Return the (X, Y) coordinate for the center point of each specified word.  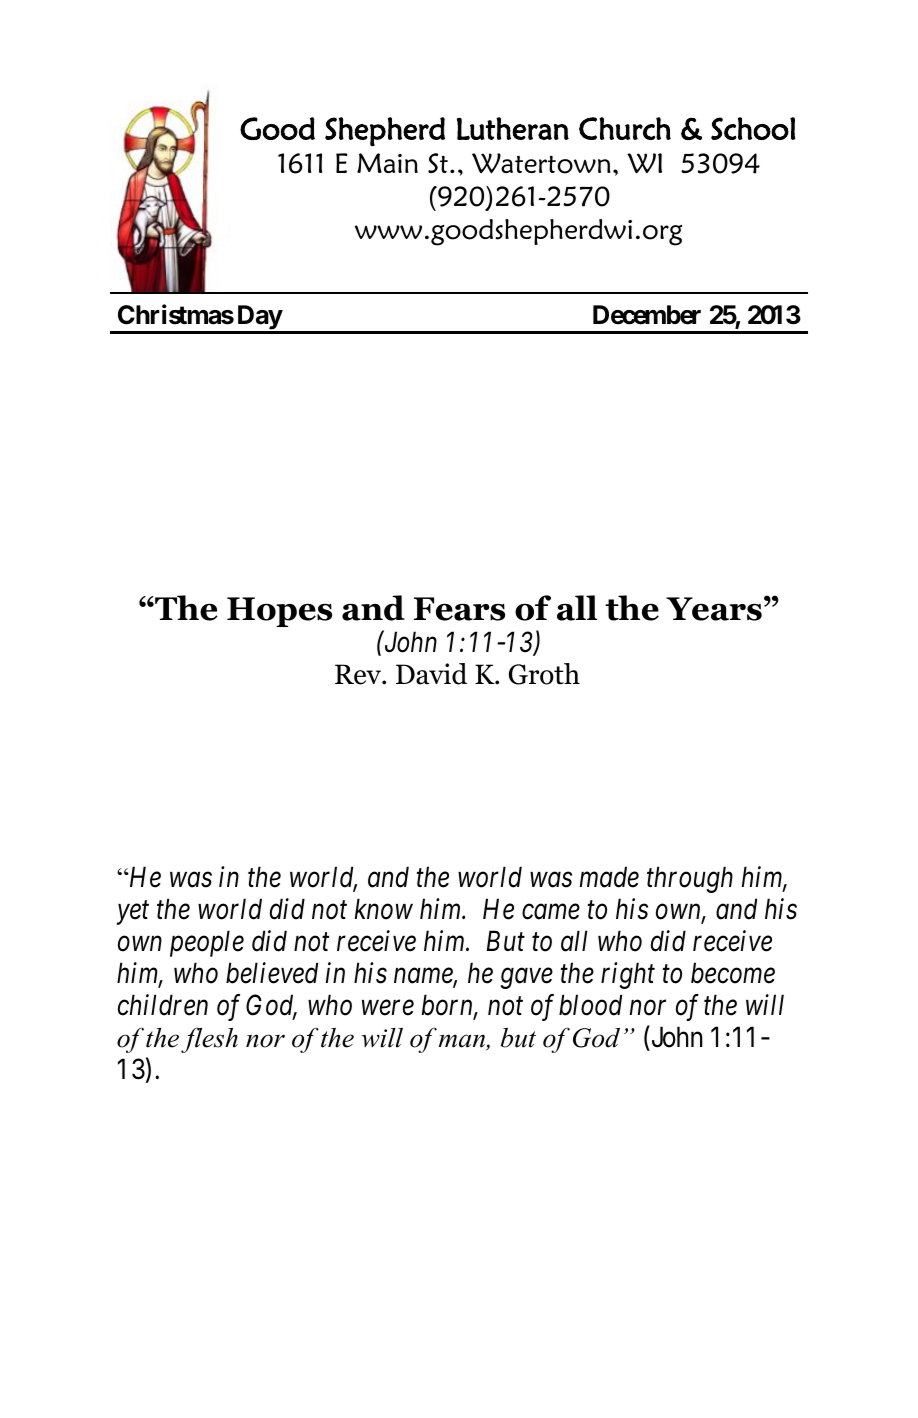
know (383, 909)
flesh (209, 1040)
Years (714, 609)
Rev (359, 674)
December (647, 315)
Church (625, 128)
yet (132, 913)
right (628, 975)
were (388, 1008)
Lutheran (513, 128)
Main (387, 163)
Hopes (279, 612)
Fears (459, 609)
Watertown (541, 163)
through (690, 879)
